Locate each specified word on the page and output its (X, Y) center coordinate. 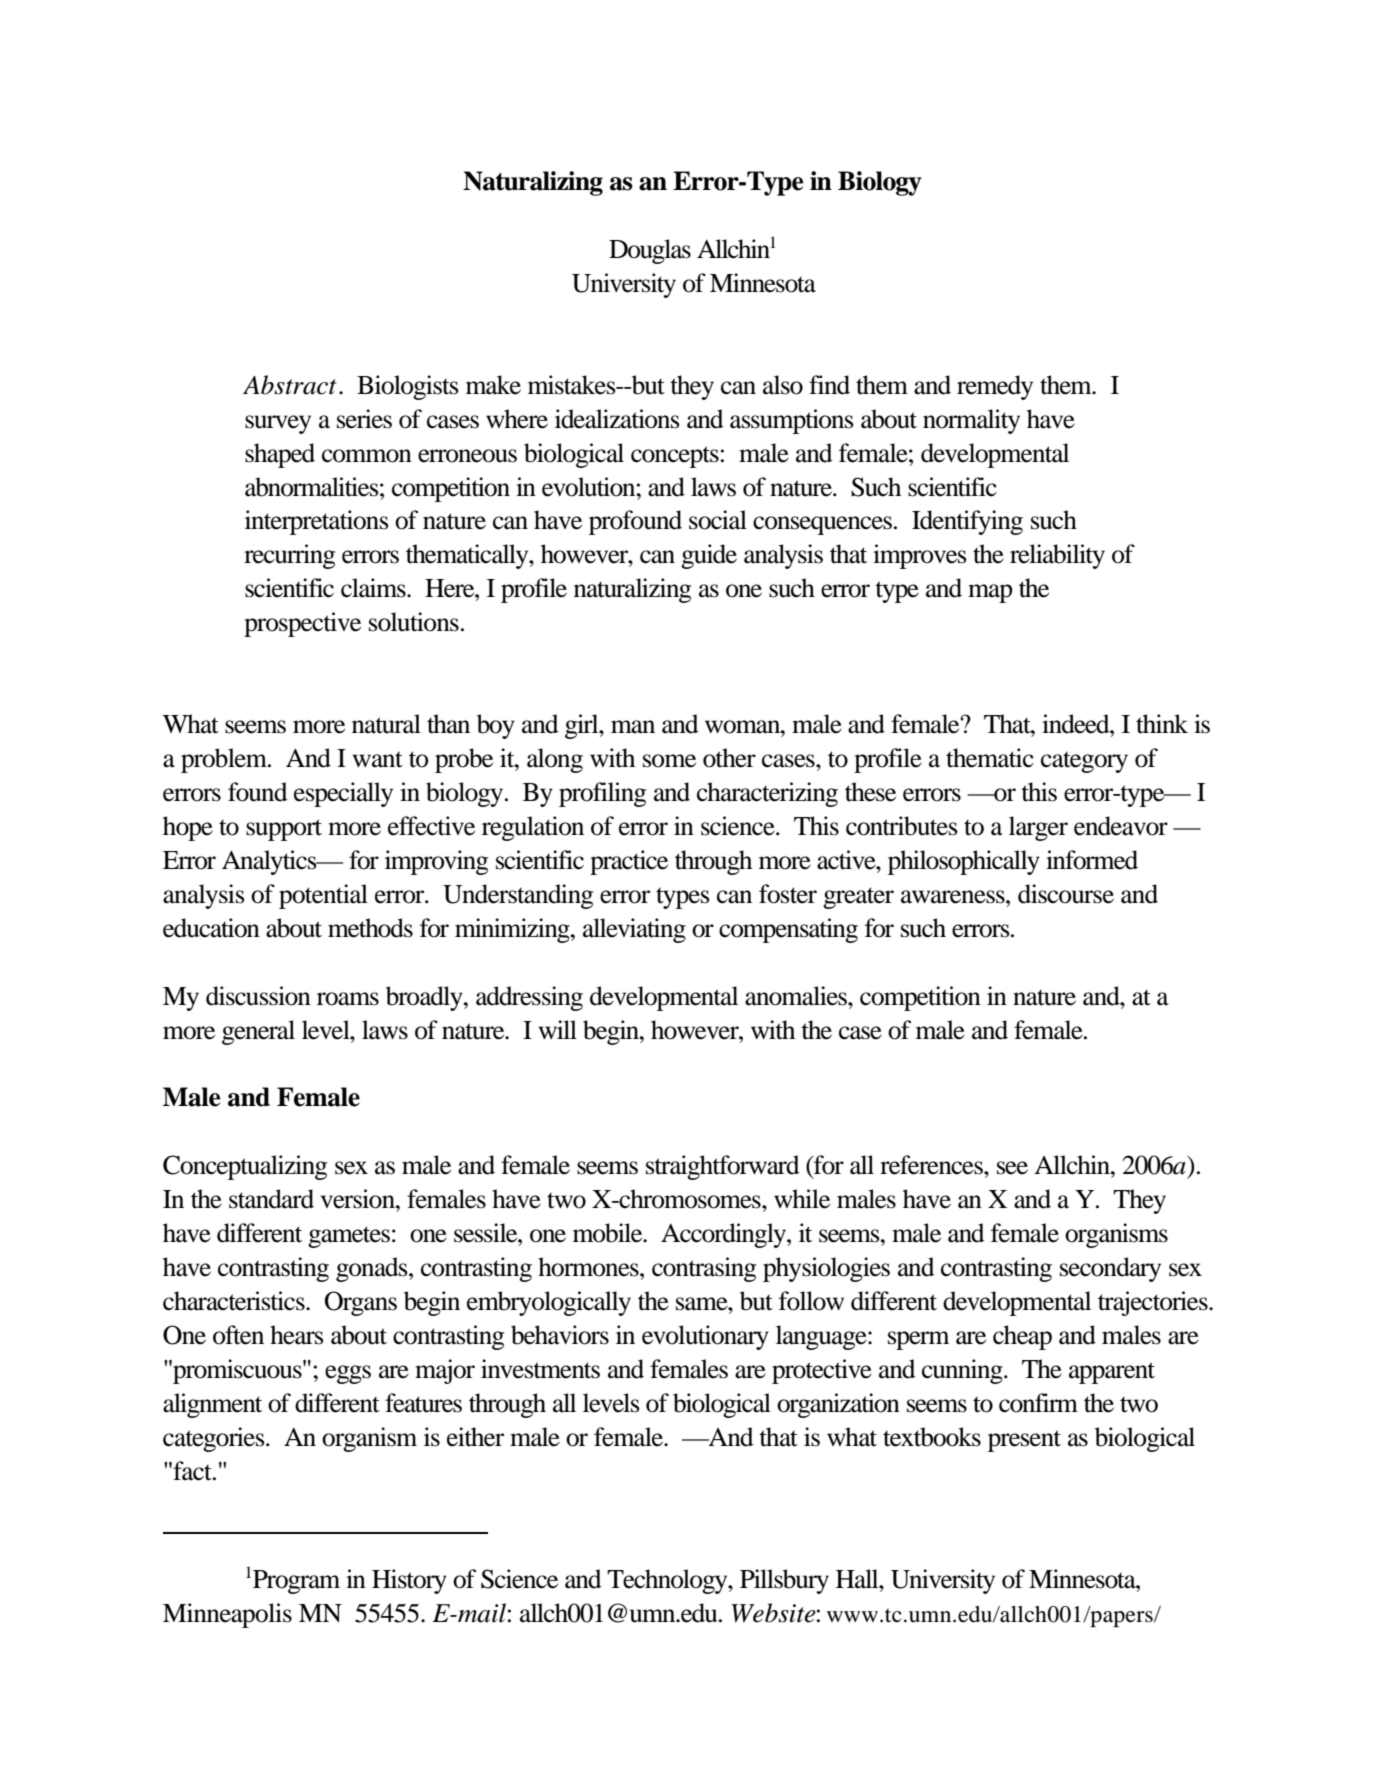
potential (323, 896)
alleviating (634, 930)
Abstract (290, 385)
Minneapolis (227, 1615)
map (990, 593)
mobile (609, 1233)
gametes (349, 1237)
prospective (302, 624)
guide (709, 556)
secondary (1110, 1269)
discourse (1066, 894)
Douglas (650, 251)
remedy (995, 387)
